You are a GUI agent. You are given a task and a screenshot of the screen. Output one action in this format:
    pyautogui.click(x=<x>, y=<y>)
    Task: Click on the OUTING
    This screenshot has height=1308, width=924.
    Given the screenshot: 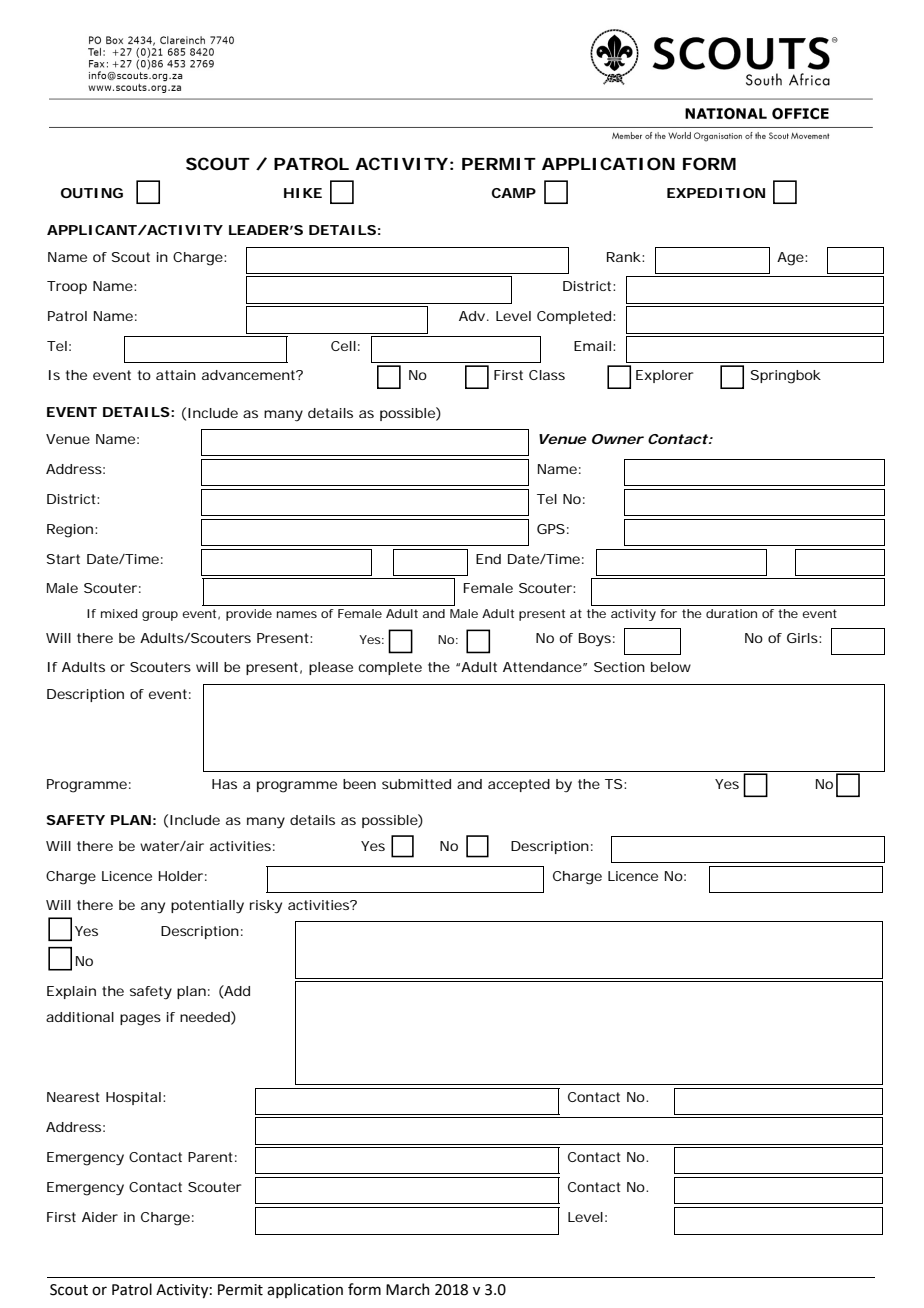 What is the action you would take?
    pyautogui.click(x=92, y=193)
